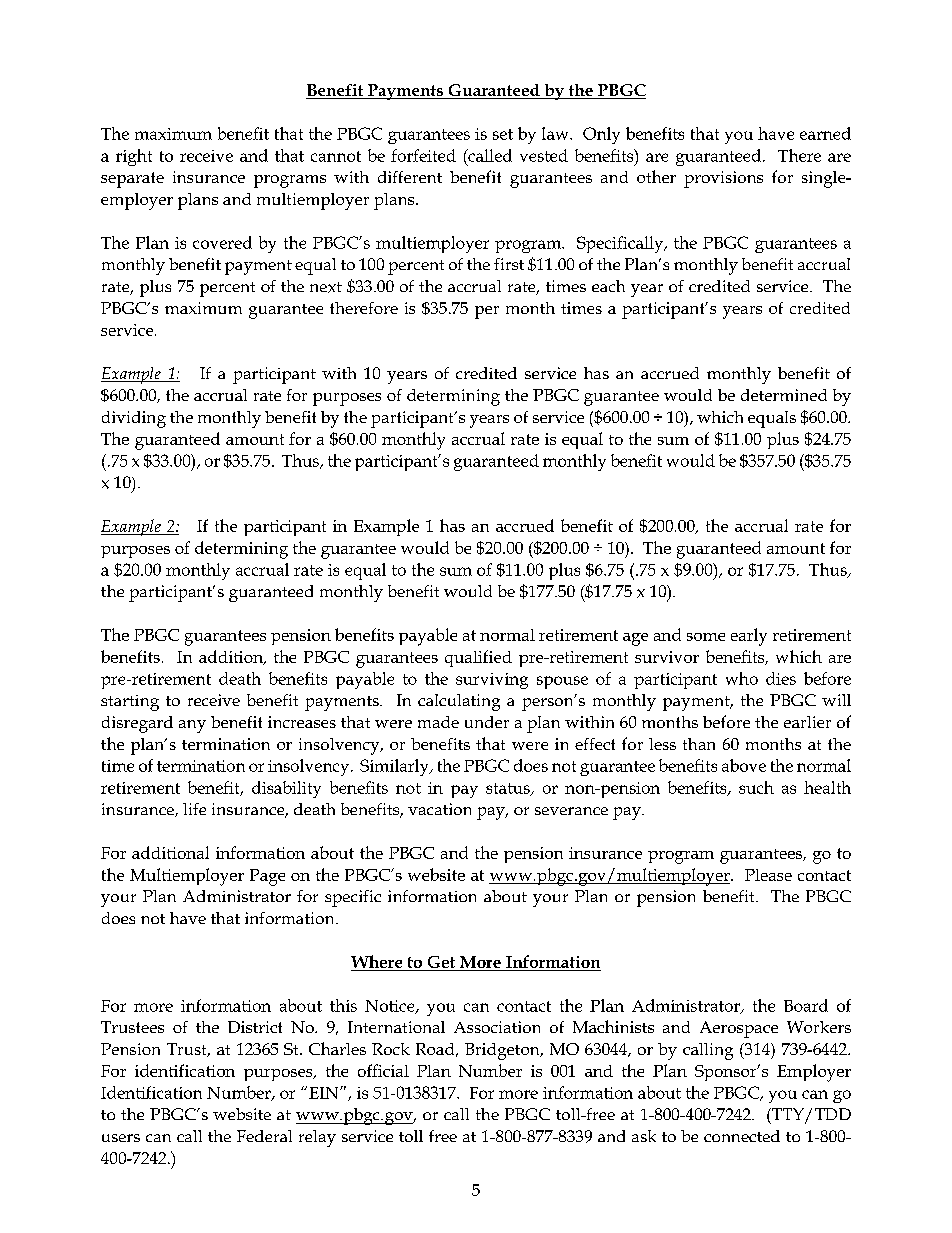 This screenshot has width=952, height=1233. I want to click on early, so click(749, 637).
